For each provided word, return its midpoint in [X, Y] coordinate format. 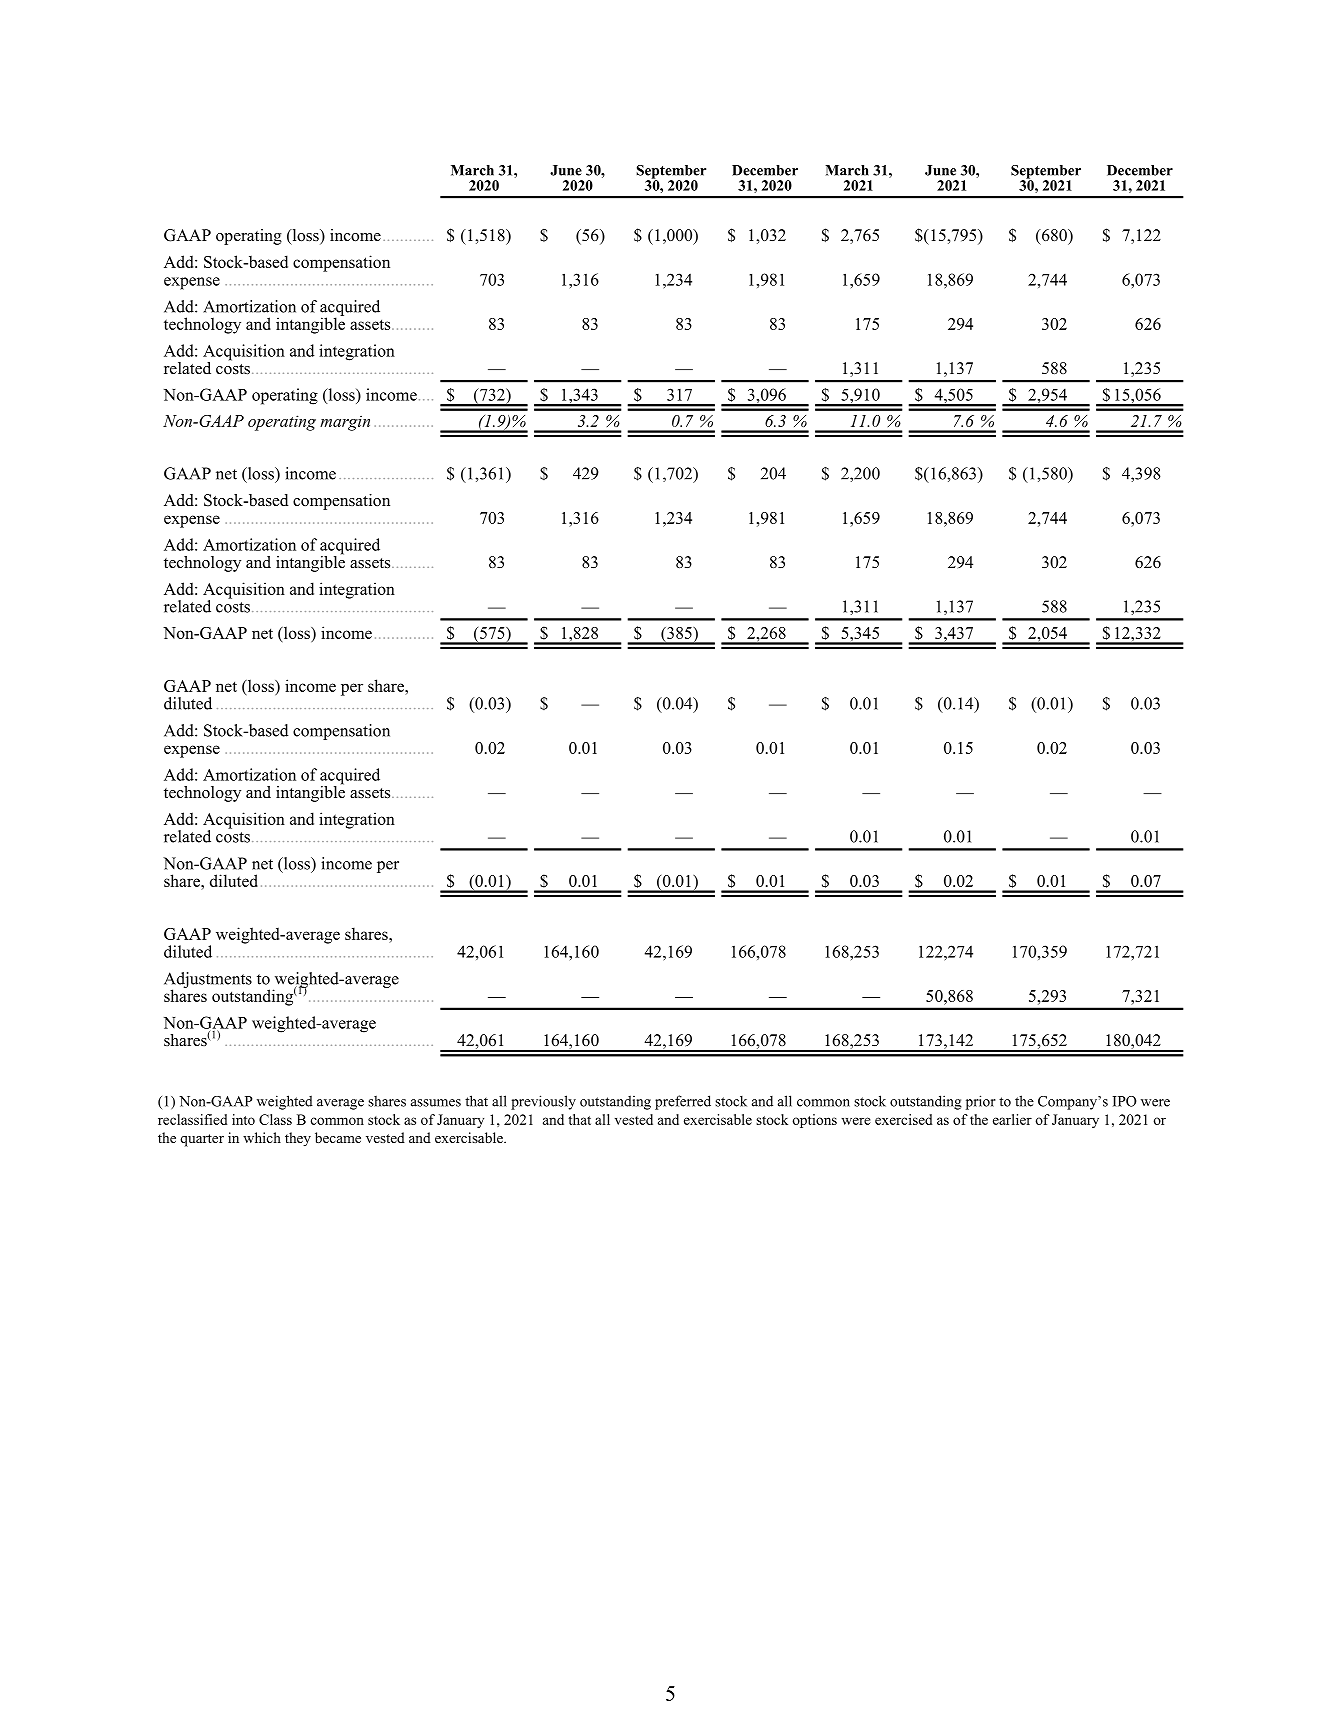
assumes [436, 1103]
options [814, 1121]
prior [981, 1102]
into [243, 1119]
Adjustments [208, 981]
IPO [1125, 1101]
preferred [683, 1102]
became [338, 1137]
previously [543, 1102]
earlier [1012, 1119]
